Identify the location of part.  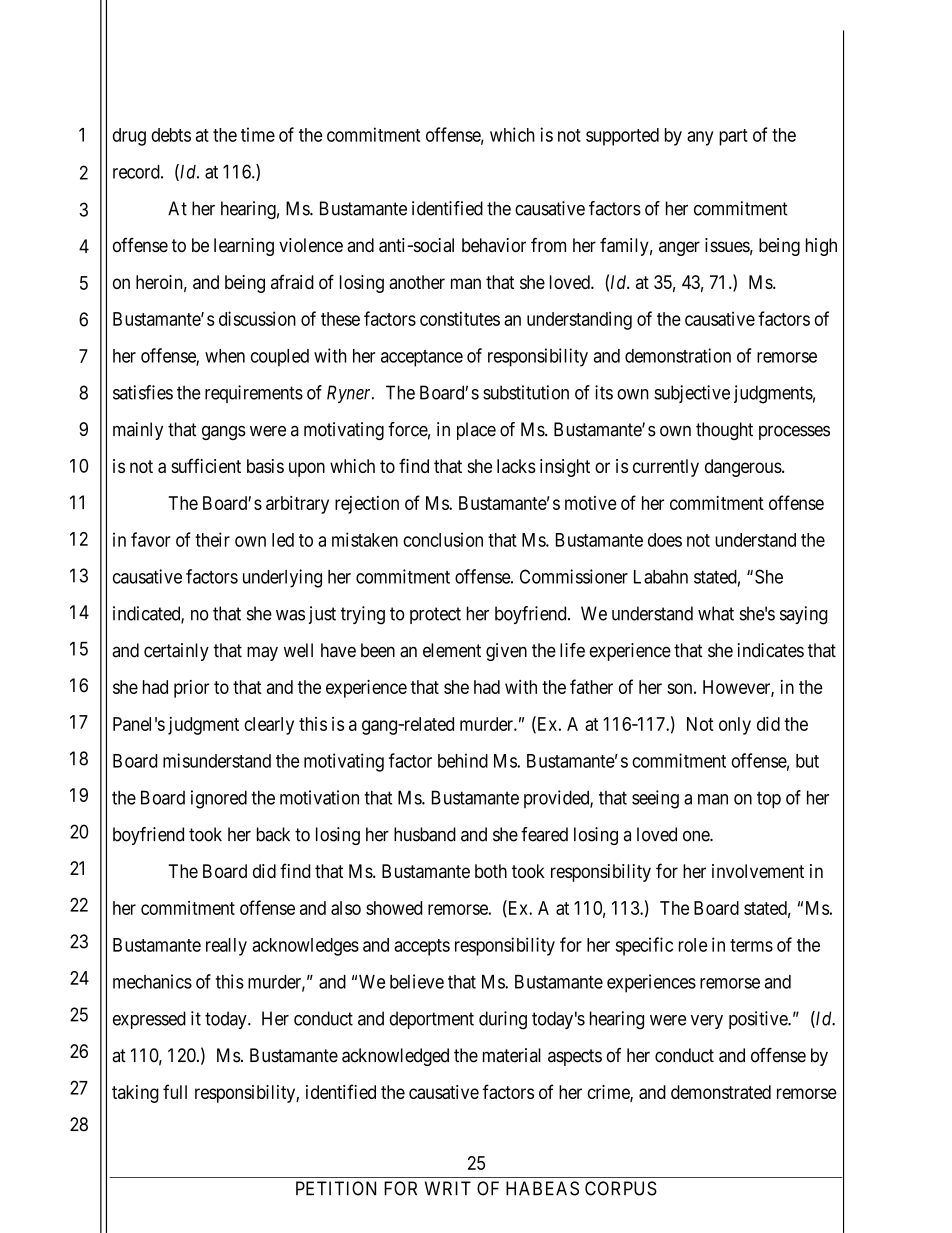
(733, 137).
